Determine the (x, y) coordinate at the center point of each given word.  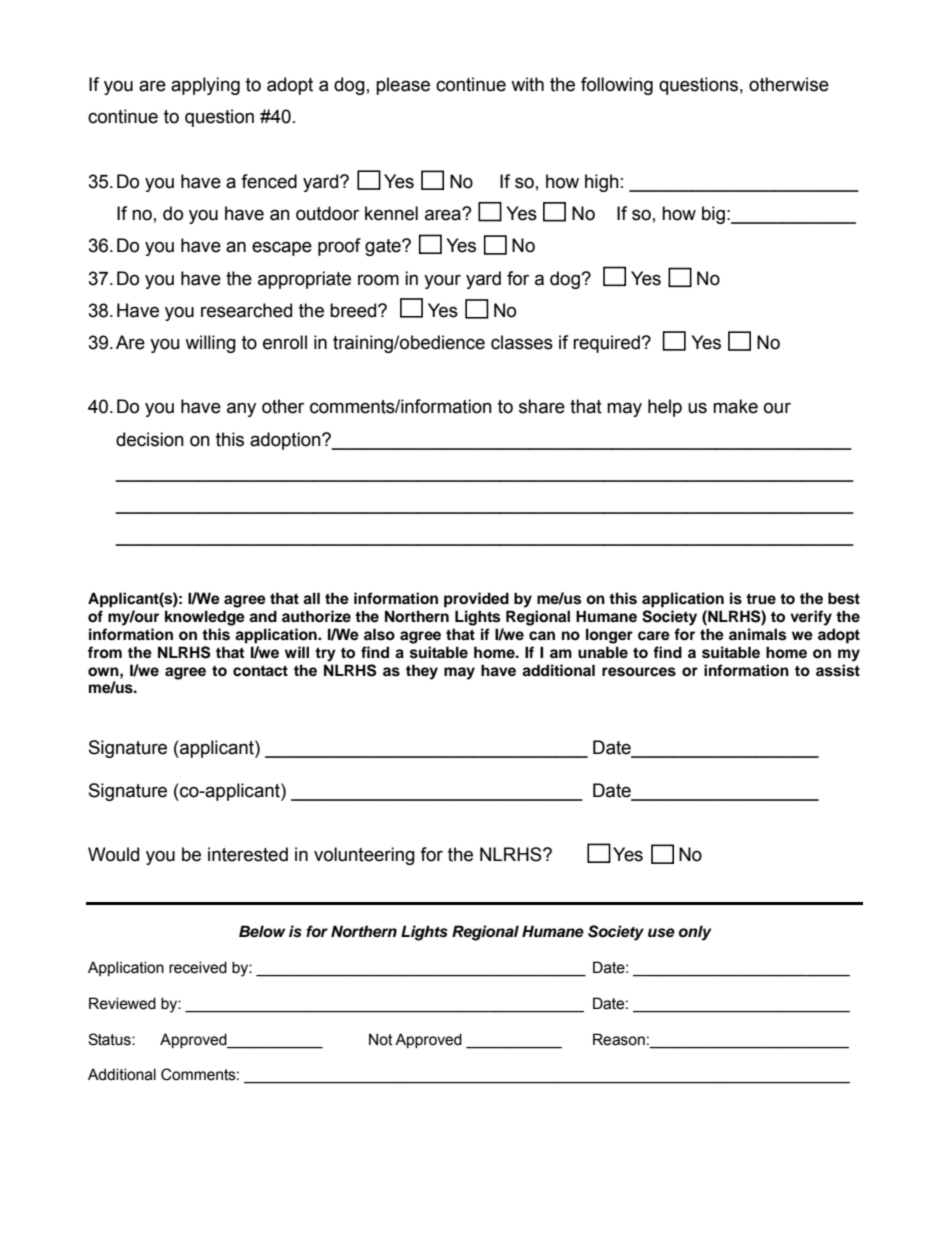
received (198, 967)
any (241, 409)
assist (838, 670)
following (617, 86)
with (527, 84)
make (735, 406)
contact (260, 671)
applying (205, 86)
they (422, 672)
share (542, 406)
